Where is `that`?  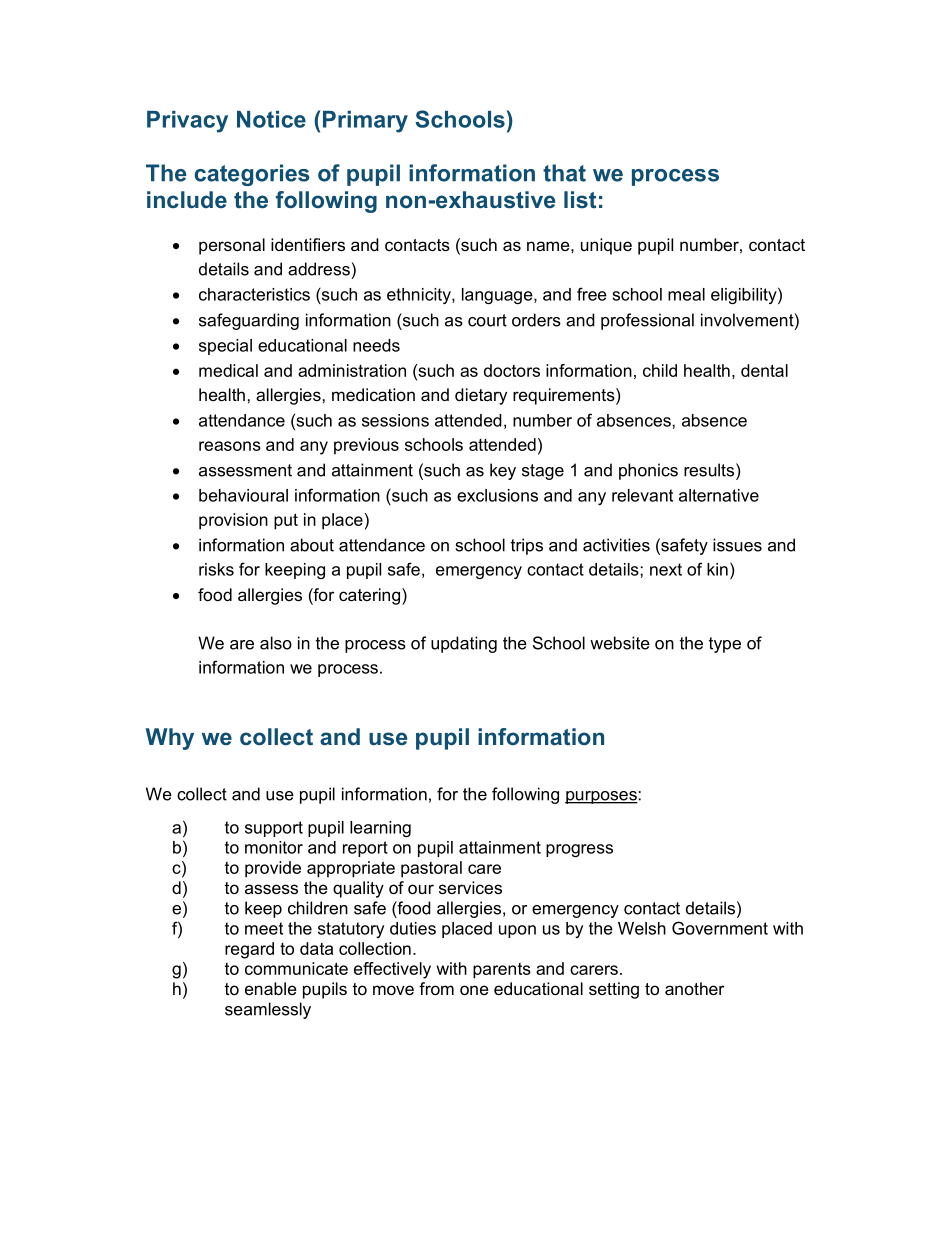 that is located at coordinates (564, 173).
